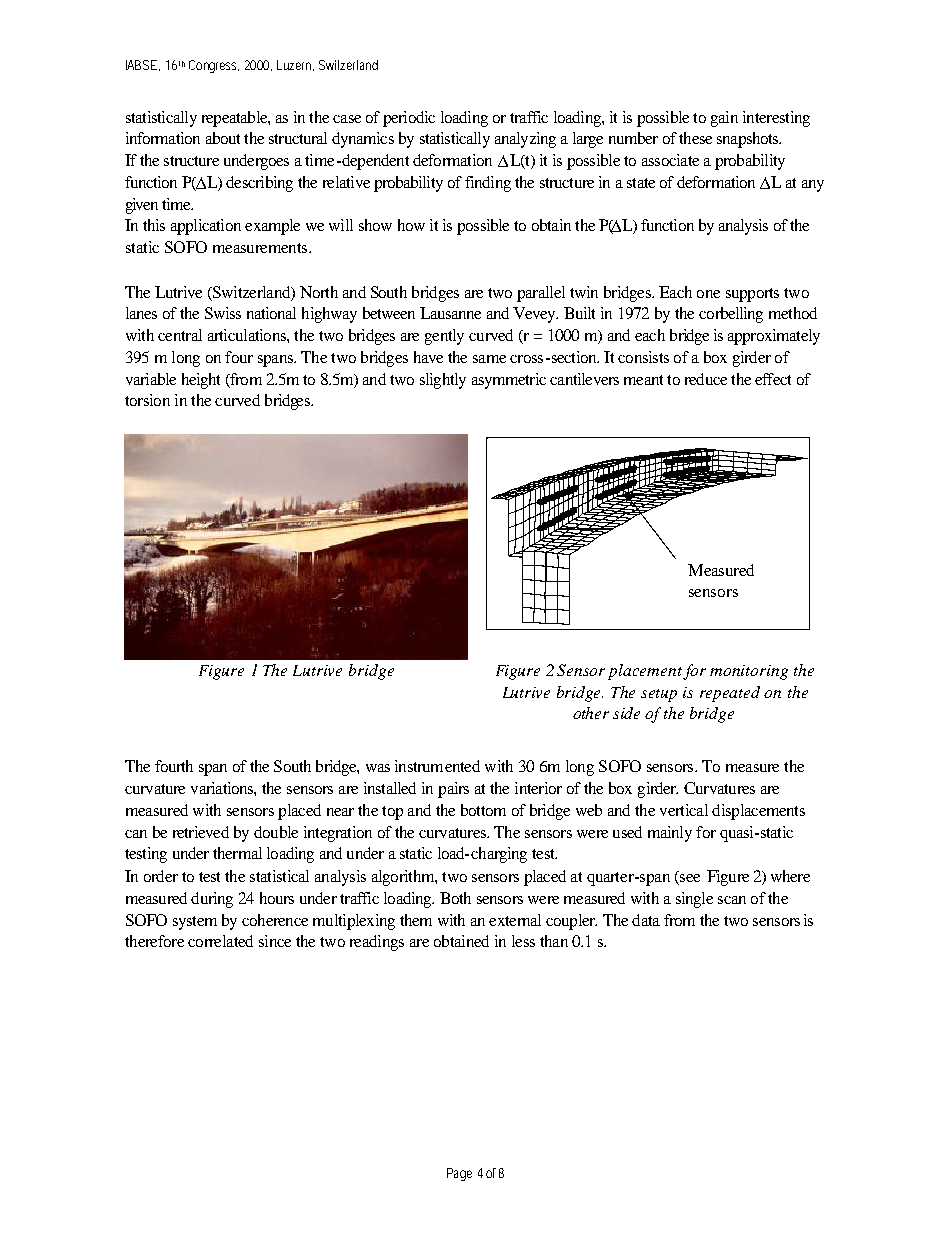  I want to click on was, so click(378, 768).
